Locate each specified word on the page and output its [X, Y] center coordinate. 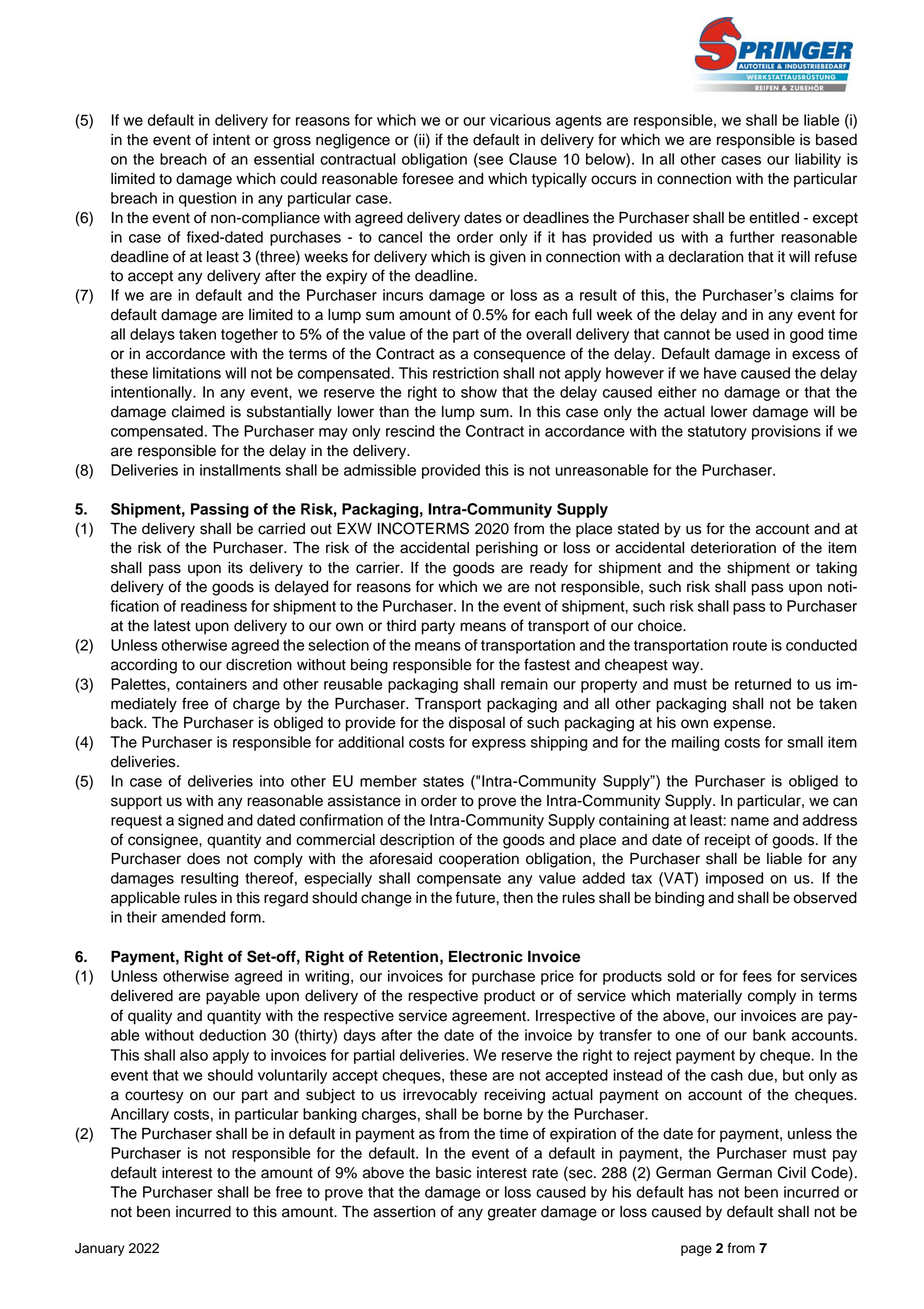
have [720, 373]
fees [757, 976]
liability [818, 160]
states [443, 781]
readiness [214, 606]
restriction [466, 373]
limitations [187, 373]
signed [200, 821]
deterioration [733, 548]
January [100, 1249]
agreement [490, 1018]
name [750, 821]
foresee [428, 178]
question [207, 199]
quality [150, 1017]
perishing [507, 549]
